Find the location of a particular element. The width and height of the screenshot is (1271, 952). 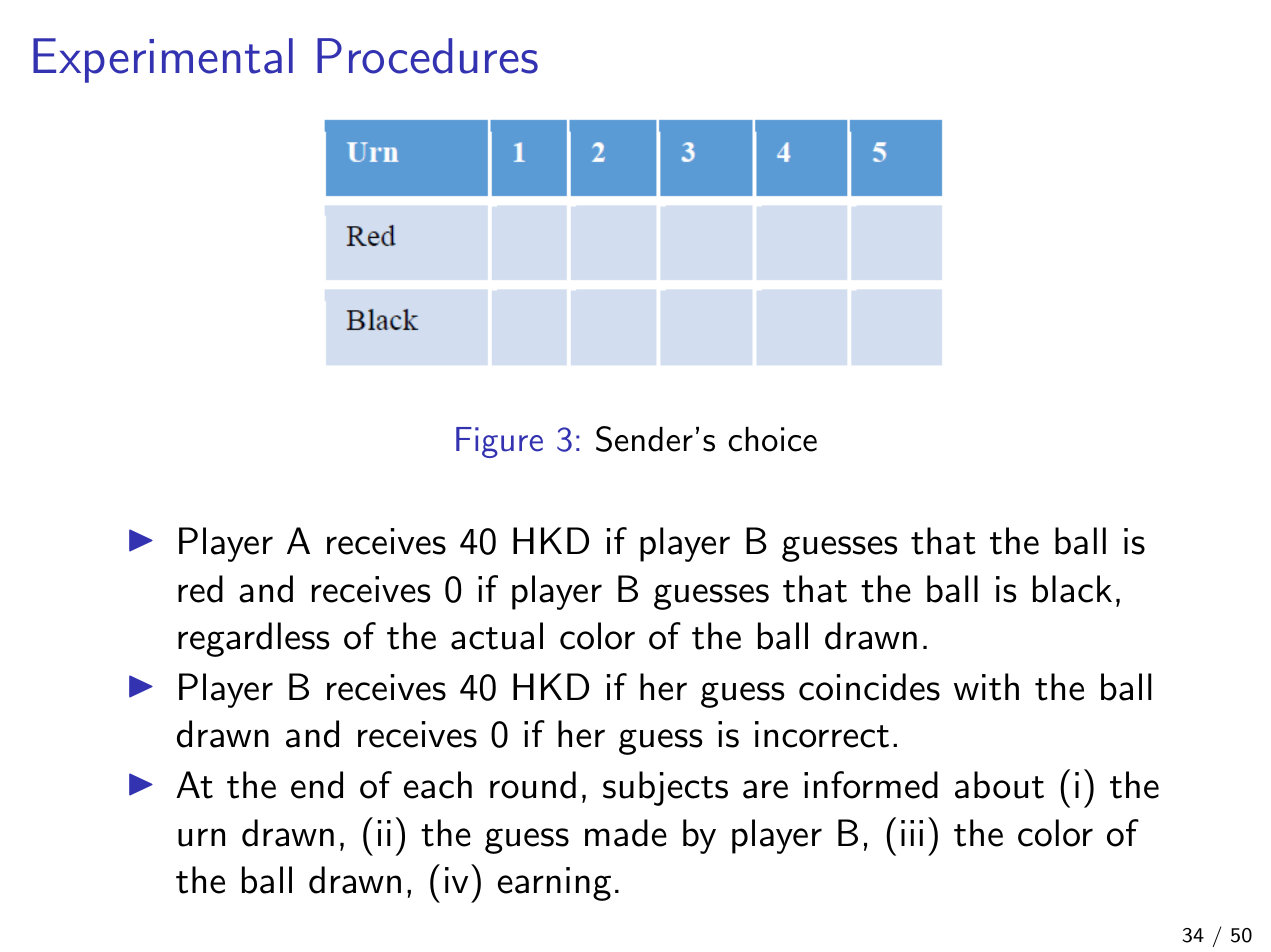

each is located at coordinates (438, 785).
